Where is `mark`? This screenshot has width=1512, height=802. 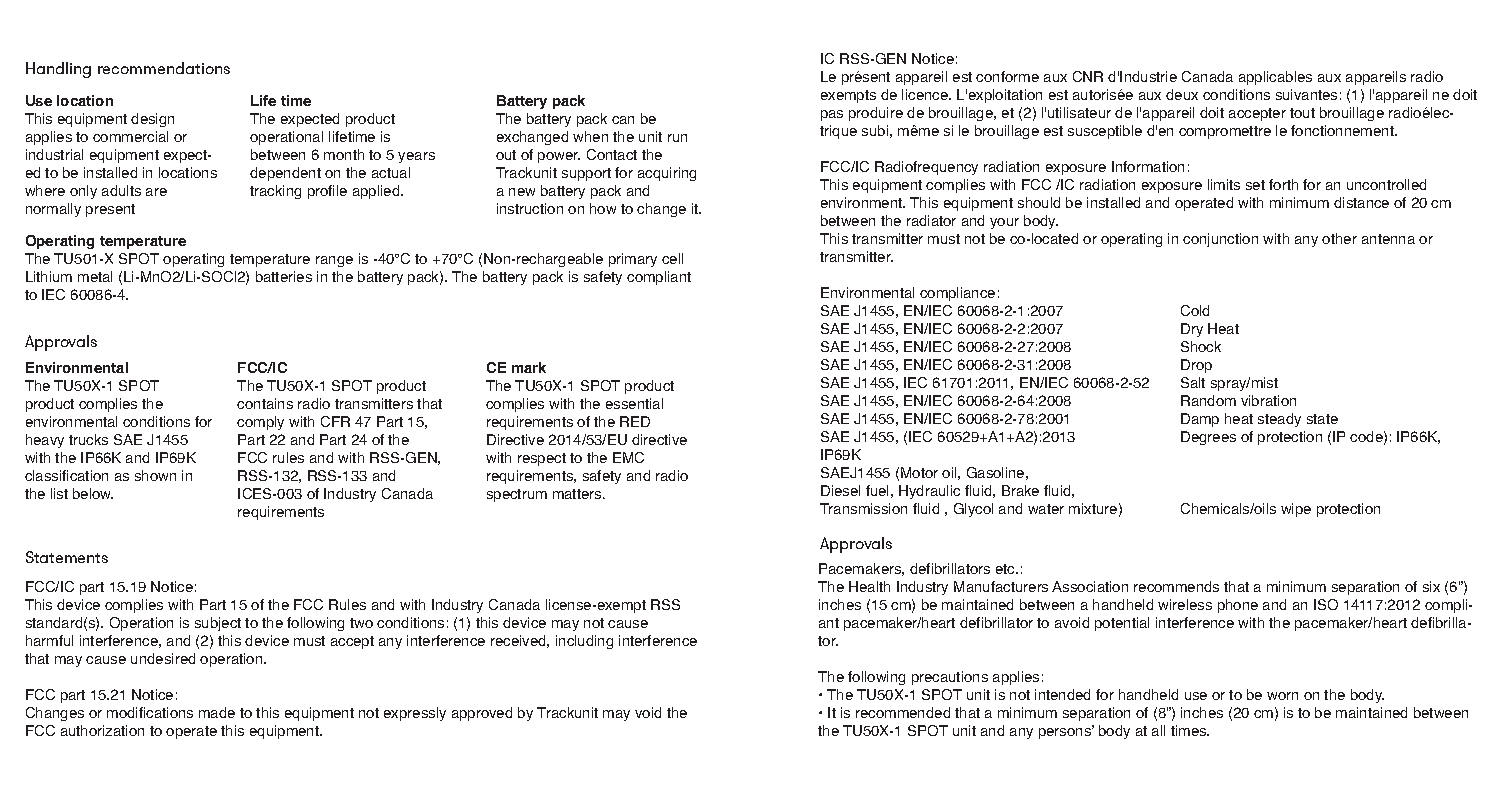 mark is located at coordinates (529, 367).
